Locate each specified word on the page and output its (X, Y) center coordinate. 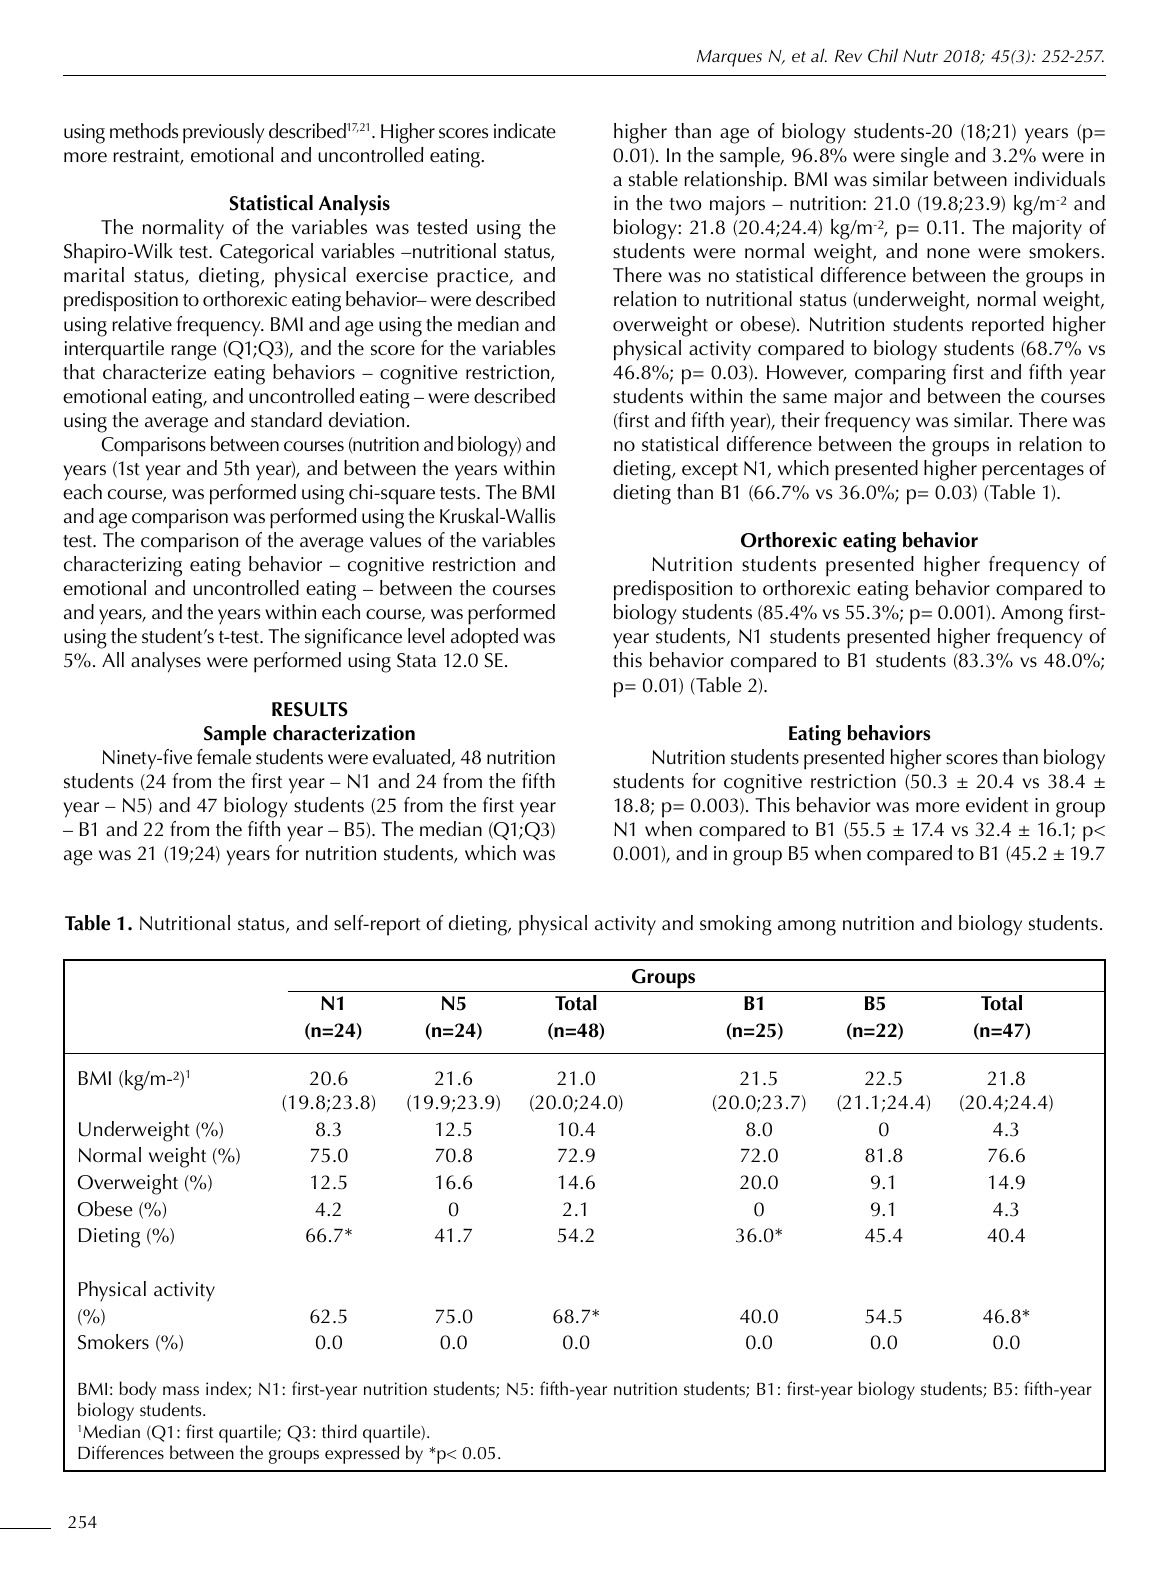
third (339, 1431)
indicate (525, 131)
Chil (883, 55)
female (224, 757)
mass (181, 1390)
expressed (362, 1454)
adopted (484, 638)
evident (997, 805)
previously (223, 133)
